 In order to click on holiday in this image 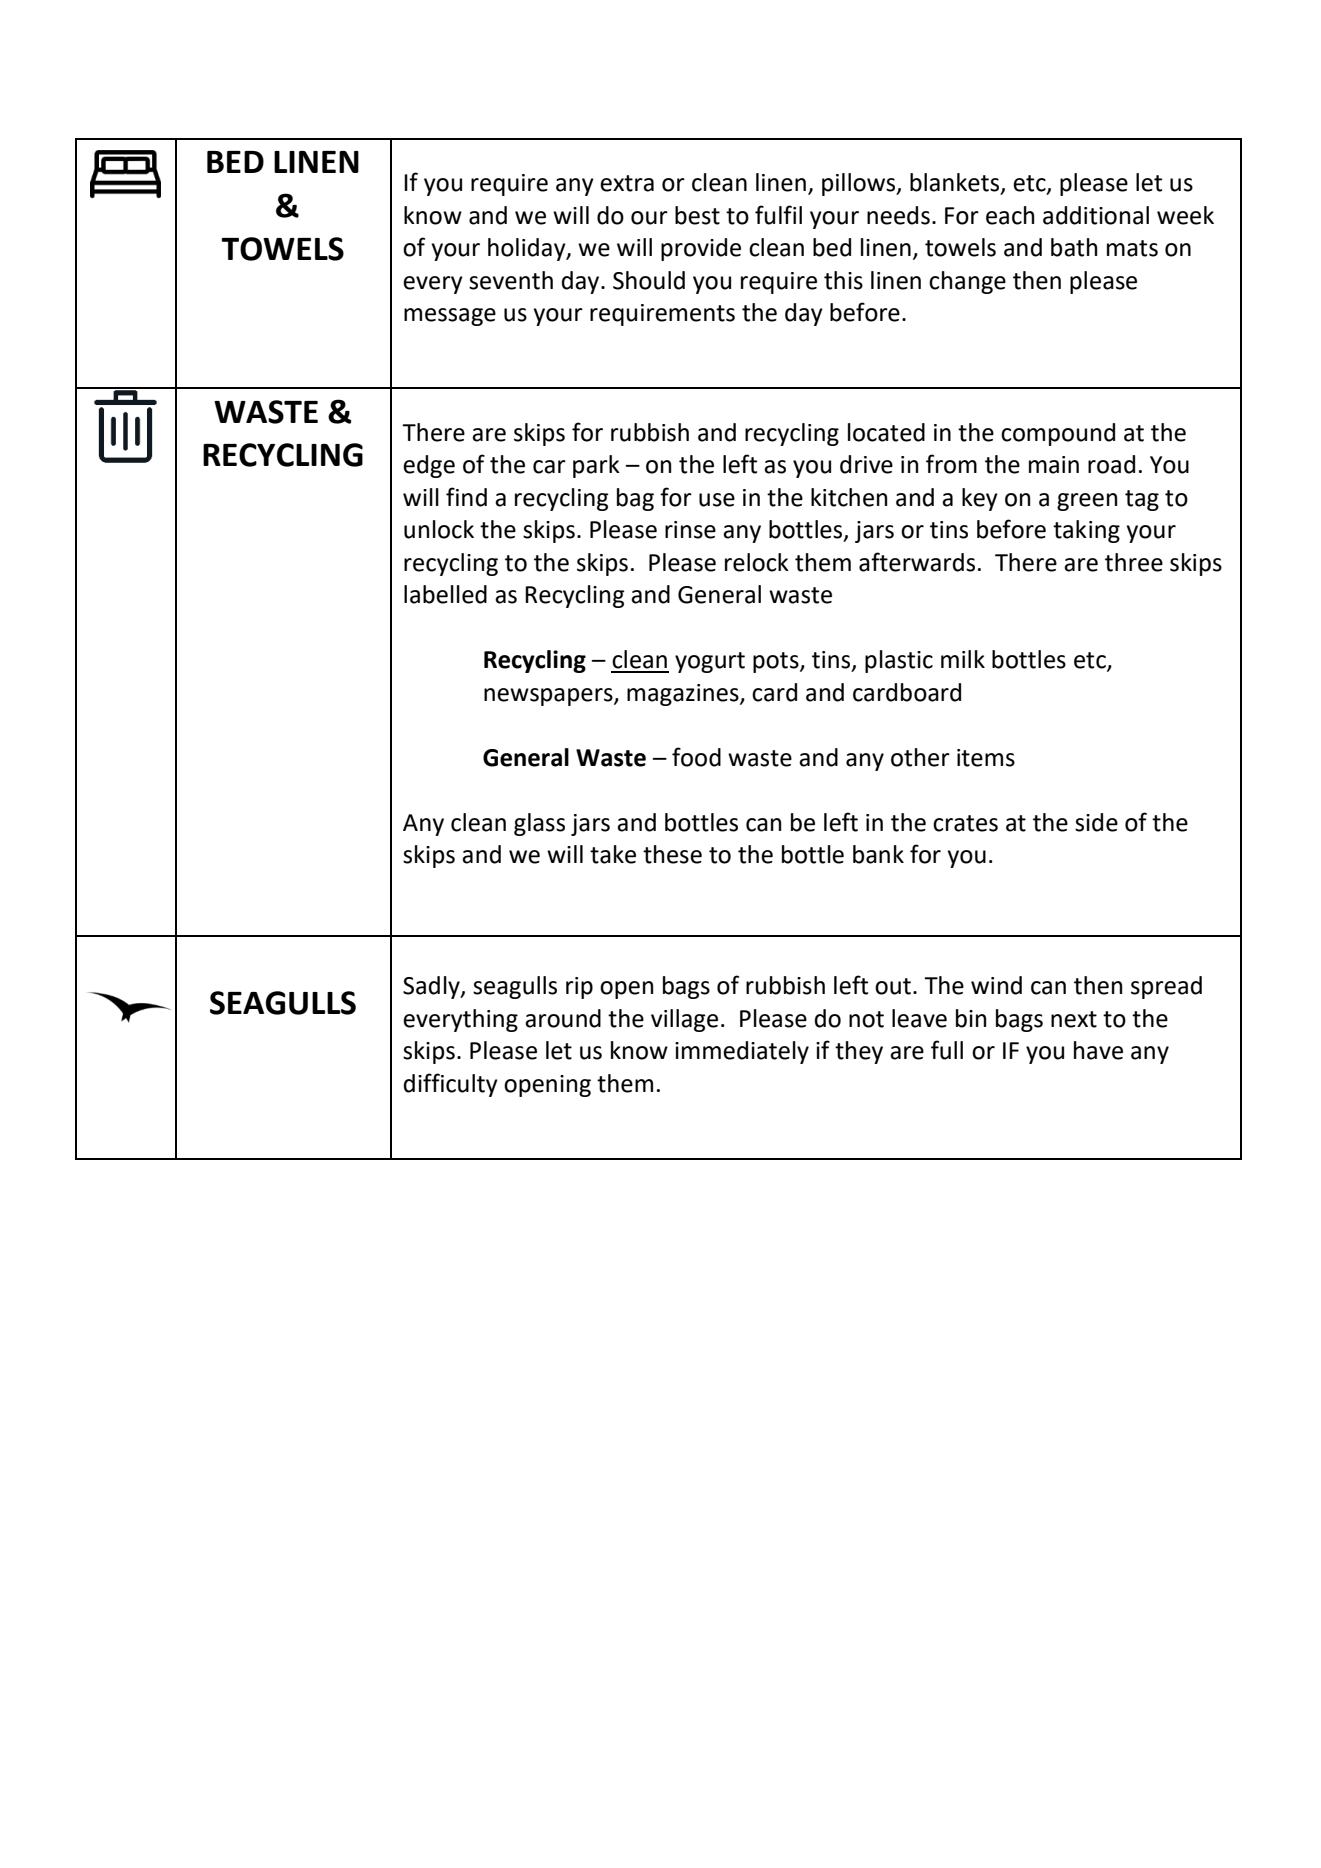, I will do `click(528, 249)`.
